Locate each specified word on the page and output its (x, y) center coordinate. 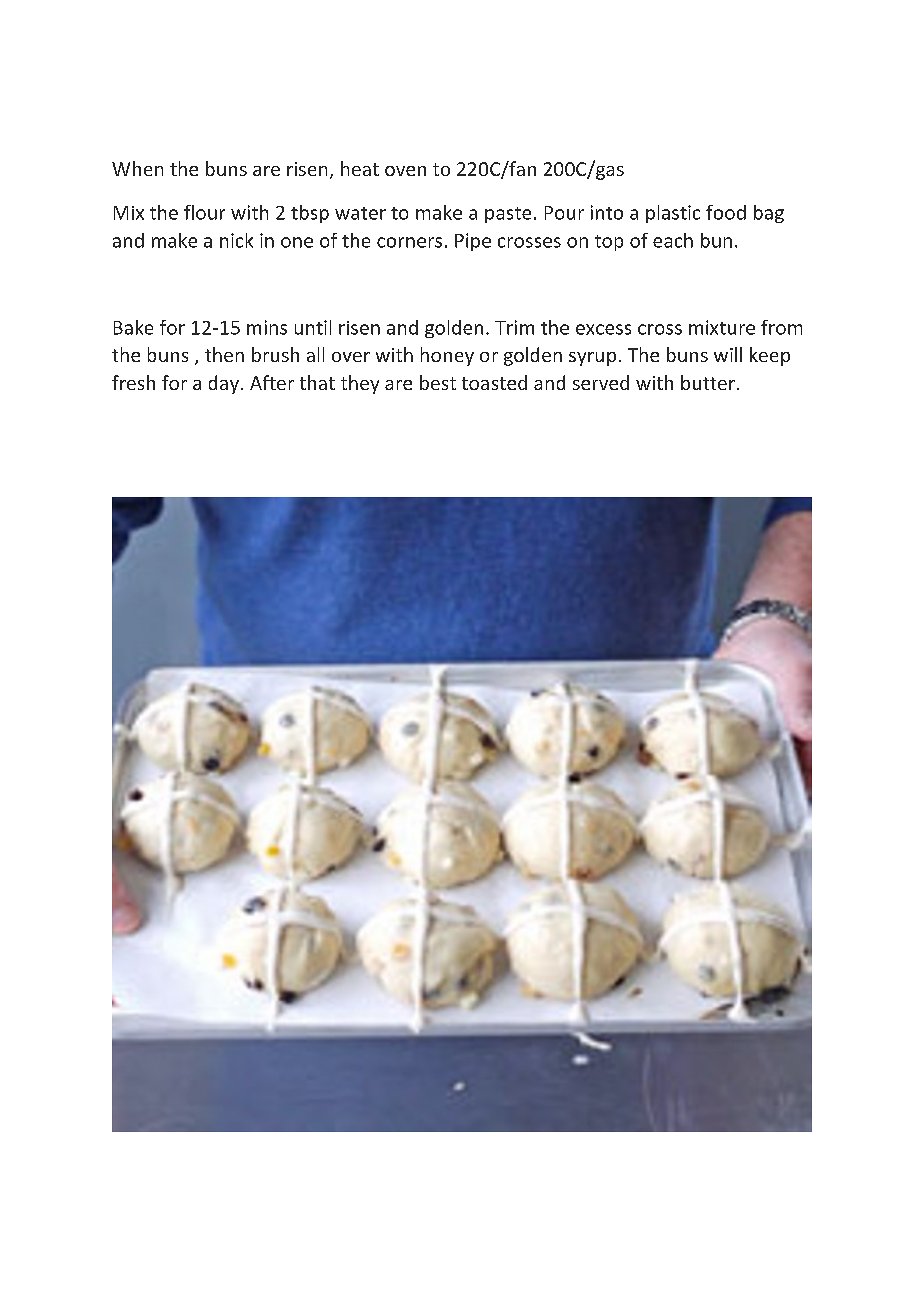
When (137, 168)
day (224, 384)
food (726, 212)
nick (236, 240)
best (438, 382)
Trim (514, 327)
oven (405, 171)
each (673, 240)
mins (267, 327)
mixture (722, 327)
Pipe (473, 242)
